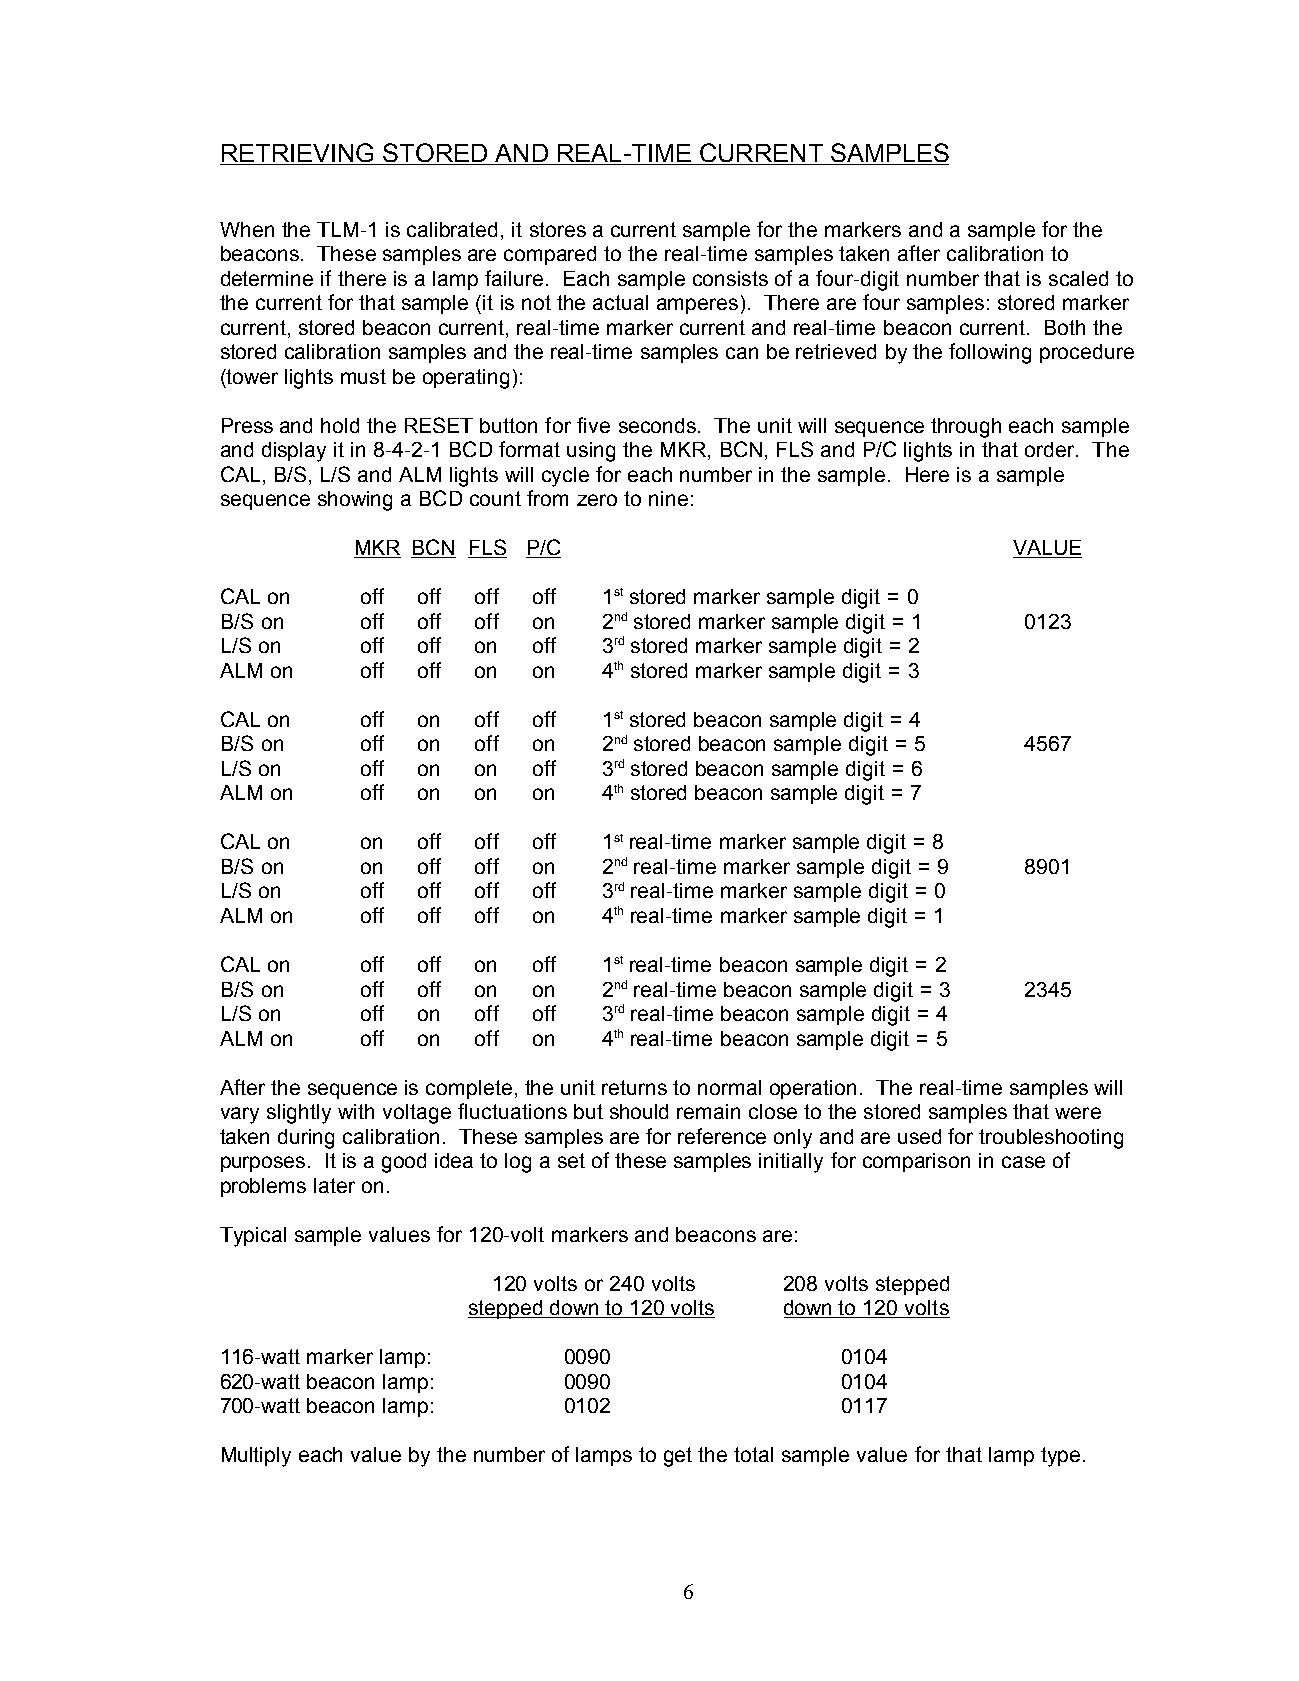 The height and width of the page is (1681, 1299). I want to click on should, so click(639, 1111).
